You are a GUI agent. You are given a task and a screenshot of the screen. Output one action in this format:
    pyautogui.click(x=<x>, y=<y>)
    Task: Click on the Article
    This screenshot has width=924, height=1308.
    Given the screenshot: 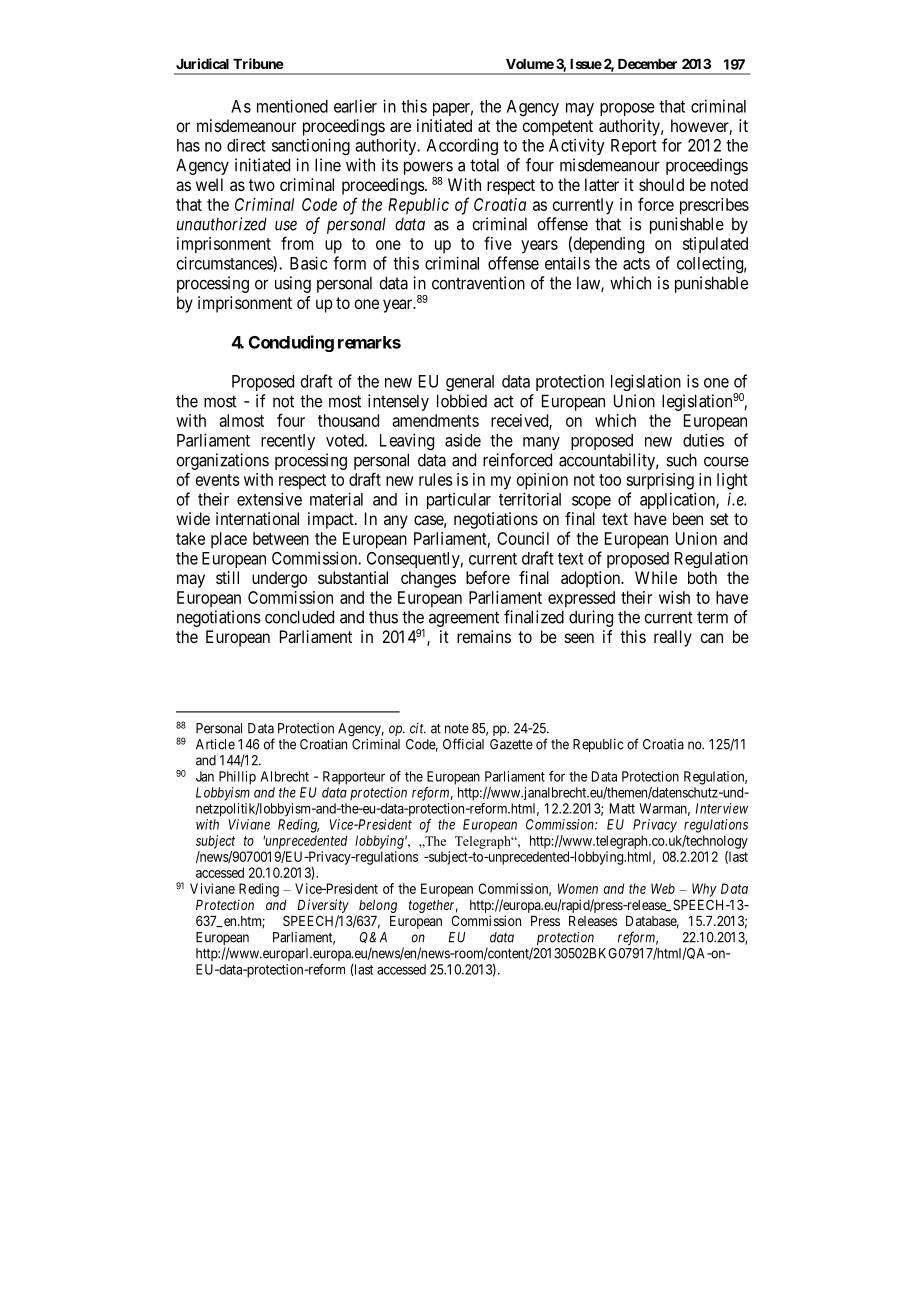 What is the action you would take?
    pyautogui.click(x=215, y=744)
